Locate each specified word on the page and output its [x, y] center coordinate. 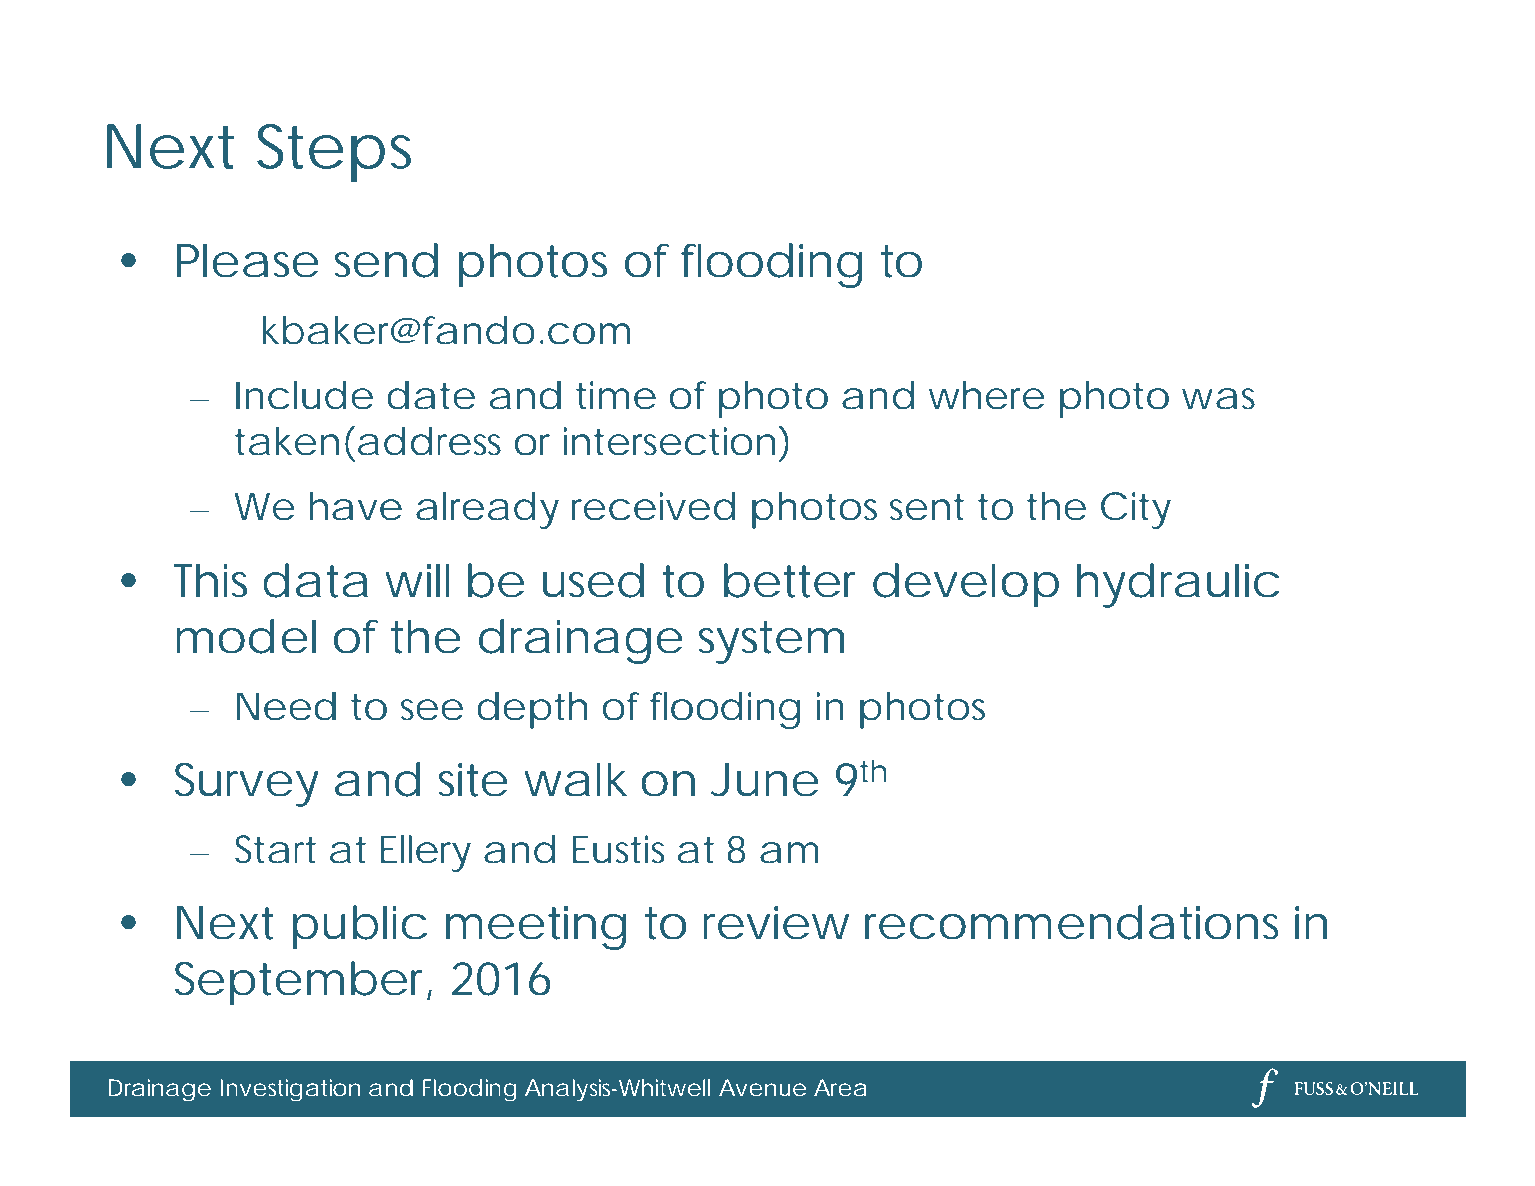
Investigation [290, 1090]
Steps [334, 153]
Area [840, 1087]
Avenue [762, 1087]
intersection [669, 441]
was [1218, 399]
